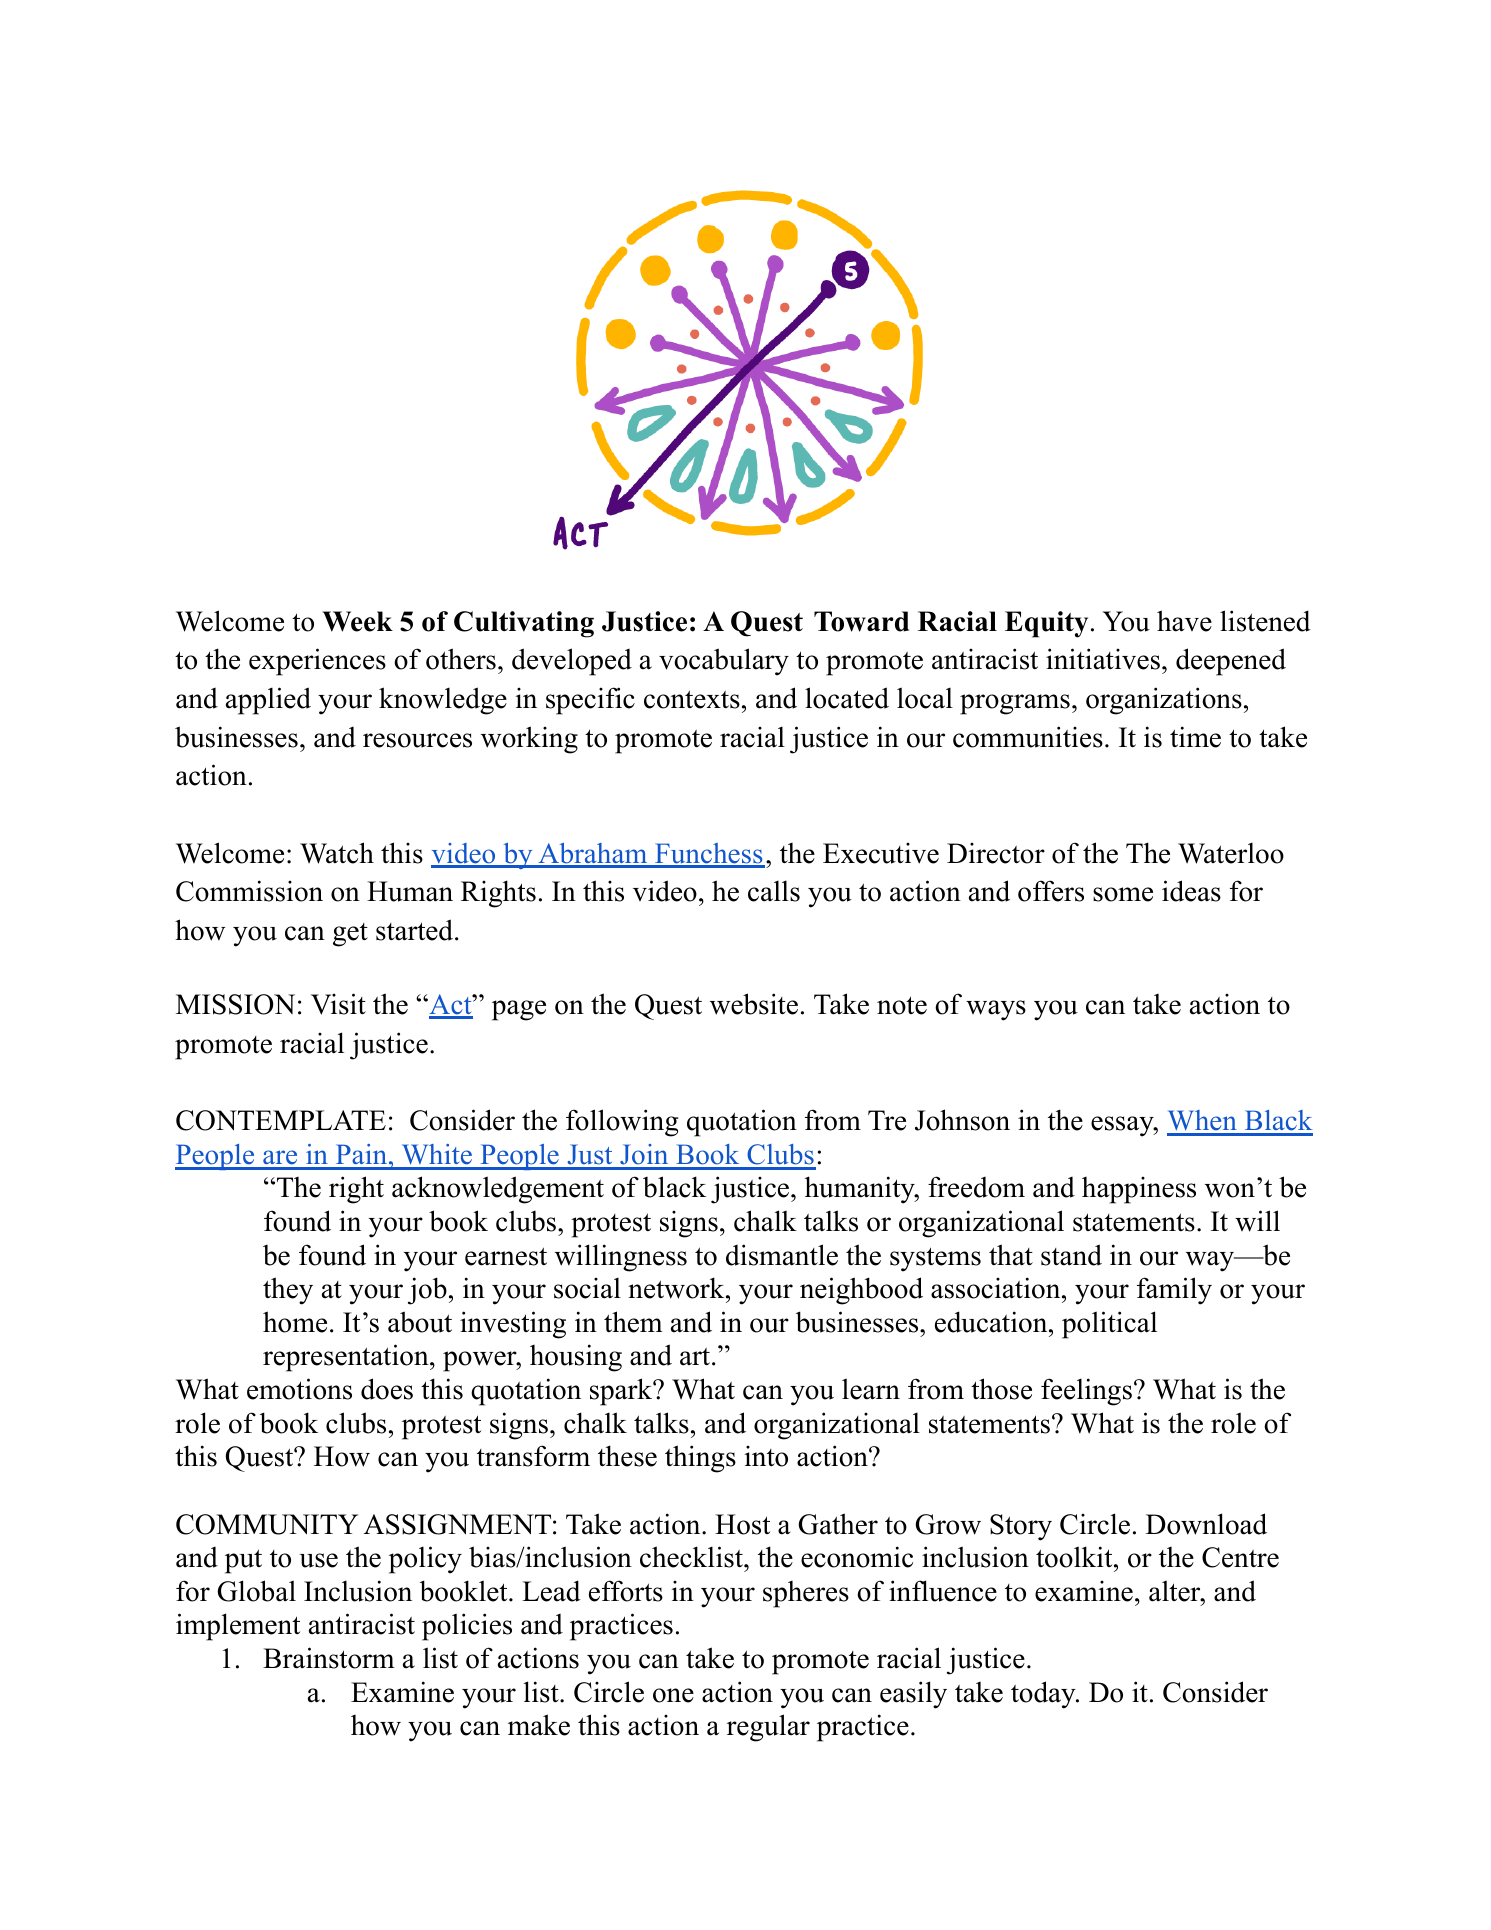  Describe the element at coordinates (622, 1123) in the screenshot. I see `following` at that location.
